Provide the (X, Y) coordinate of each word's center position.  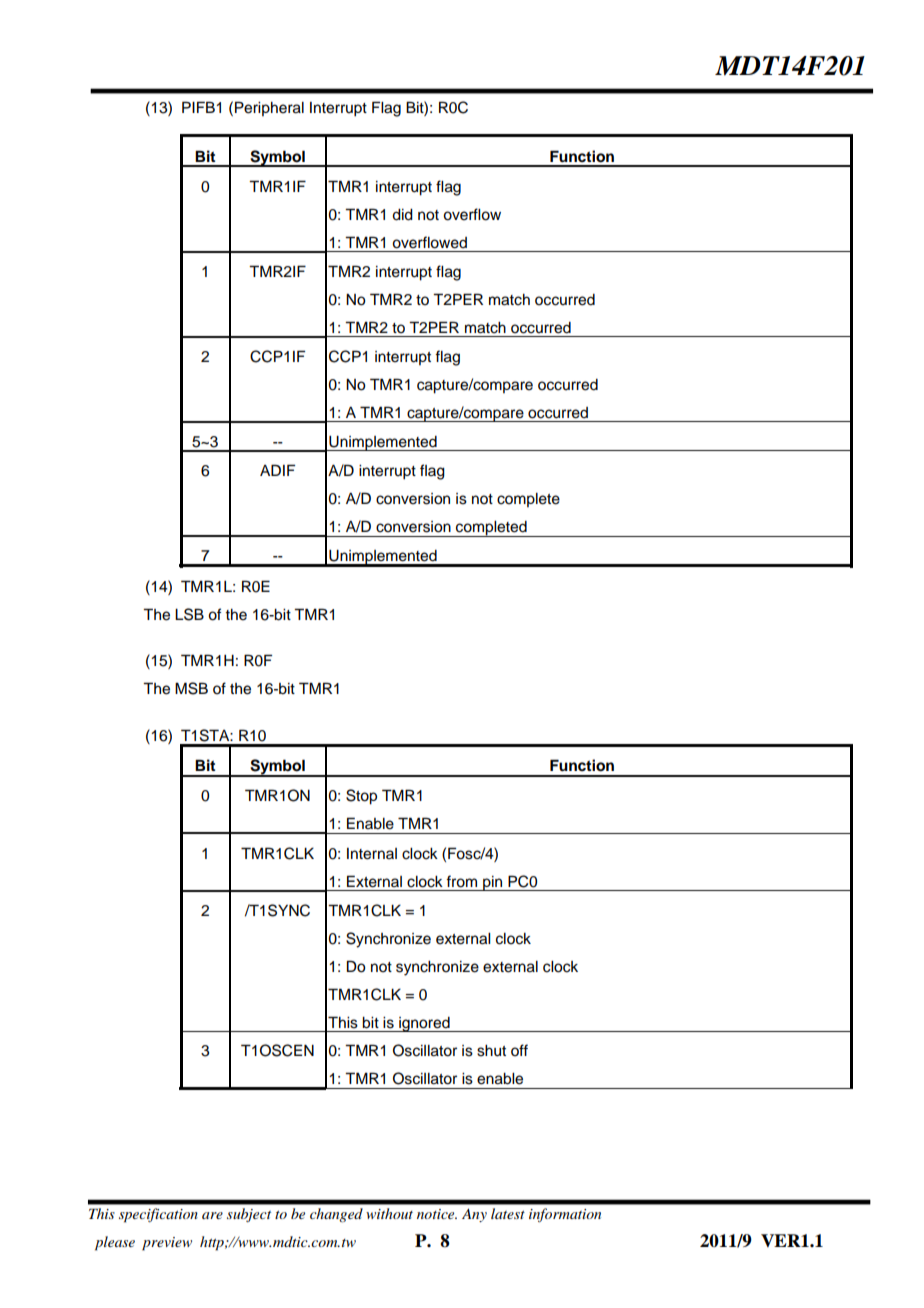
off (519, 1050)
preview (167, 1244)
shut (491, 1051)
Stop (361, 797)
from (461, 881)
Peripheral (269, 108)
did (402, 215)
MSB (191, 688)
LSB (189, 614)
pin (493, 883)
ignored (424, 1024)
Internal (372, 854)
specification (158, 1215)
